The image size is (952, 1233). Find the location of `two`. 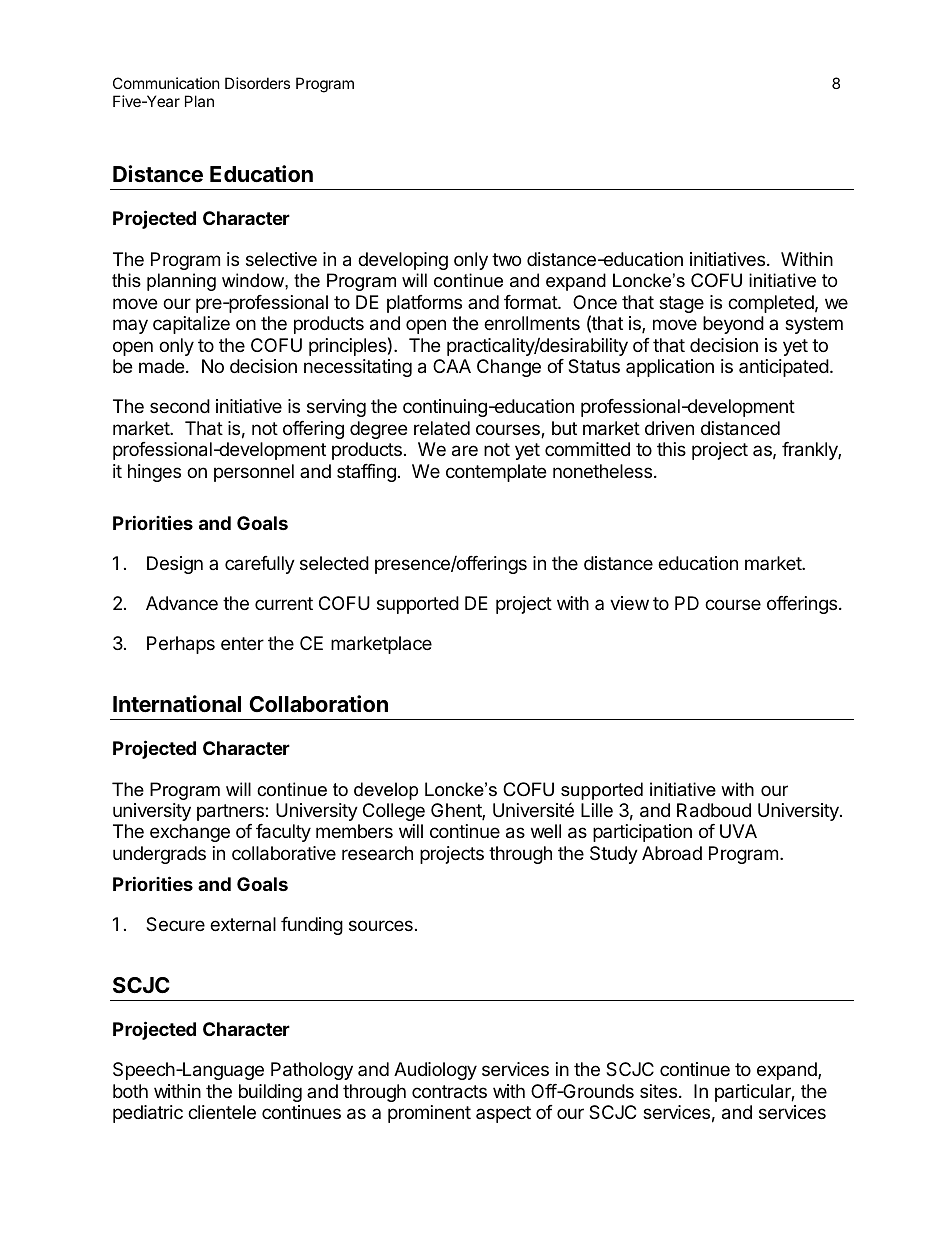

two is located at coordinates (506, 259).
